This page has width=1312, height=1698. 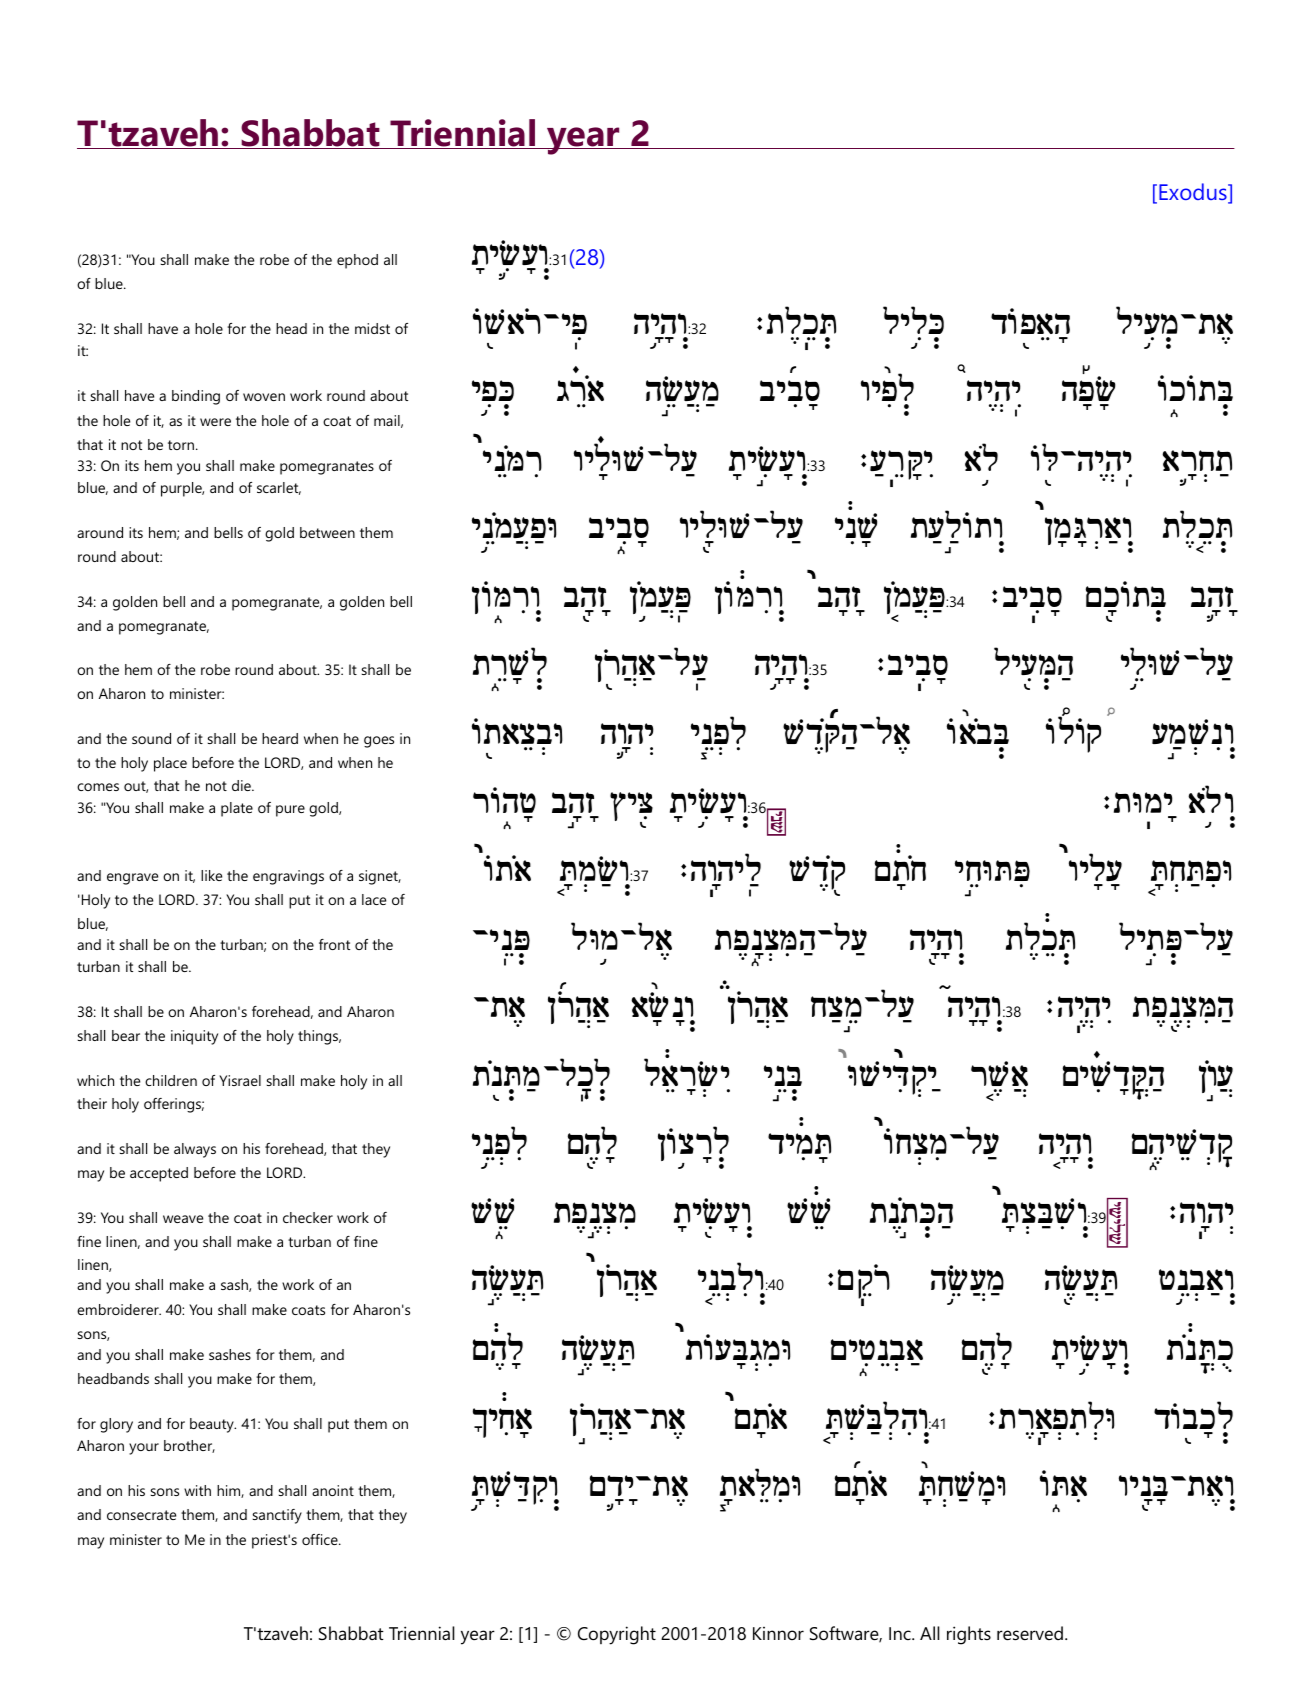 What do you see at coordinates (242, 785) in the page?
I see `die` at bounding box center [242, 785].
